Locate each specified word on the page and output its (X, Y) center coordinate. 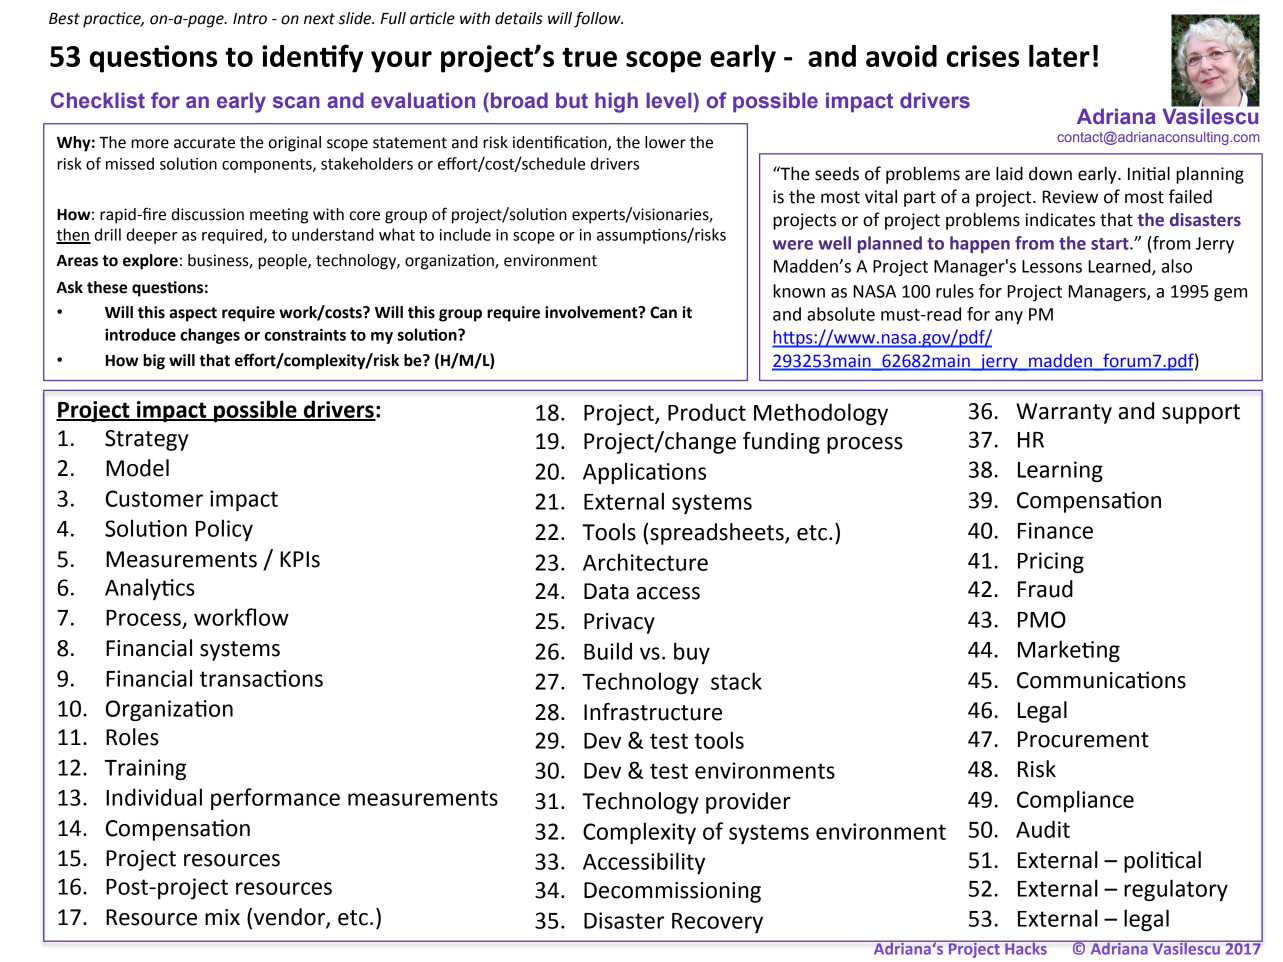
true (589, 57)
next (319, 19)
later (1059, 56)
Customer (154, 498)
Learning (1060, 471)
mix (222, 917)
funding (781, 443)
